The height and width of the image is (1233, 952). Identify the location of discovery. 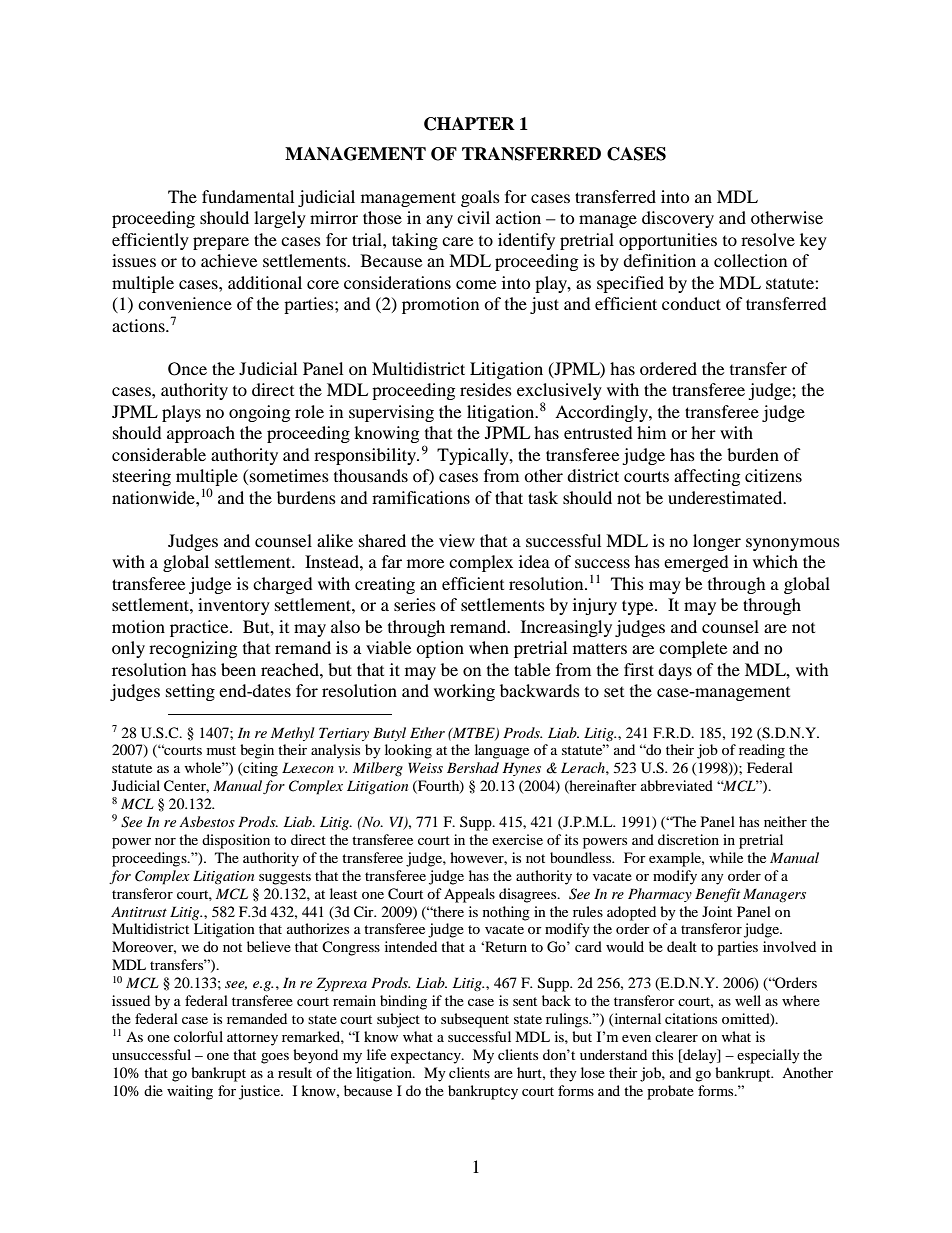
(678, 219).
